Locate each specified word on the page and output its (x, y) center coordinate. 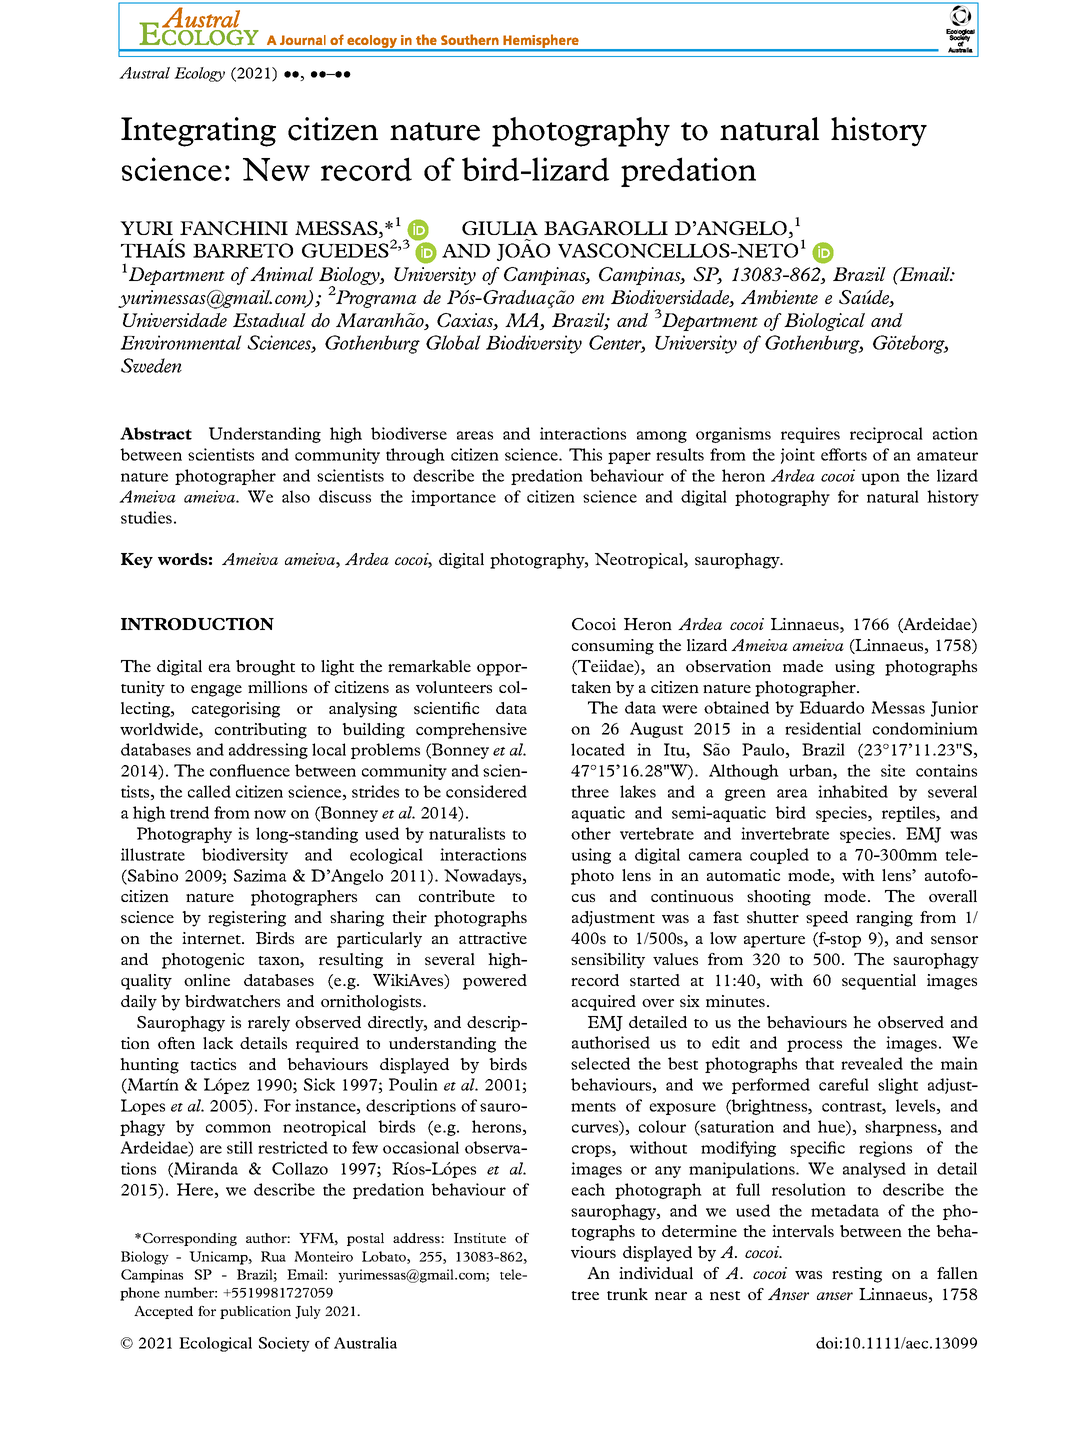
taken (591, 687)
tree (585, 1295)
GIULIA (500, 228)
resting (857, 1275)
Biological (824, 322)
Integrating (198, 132)
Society (284, 1344)
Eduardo (832, 707)
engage (216, 691)
